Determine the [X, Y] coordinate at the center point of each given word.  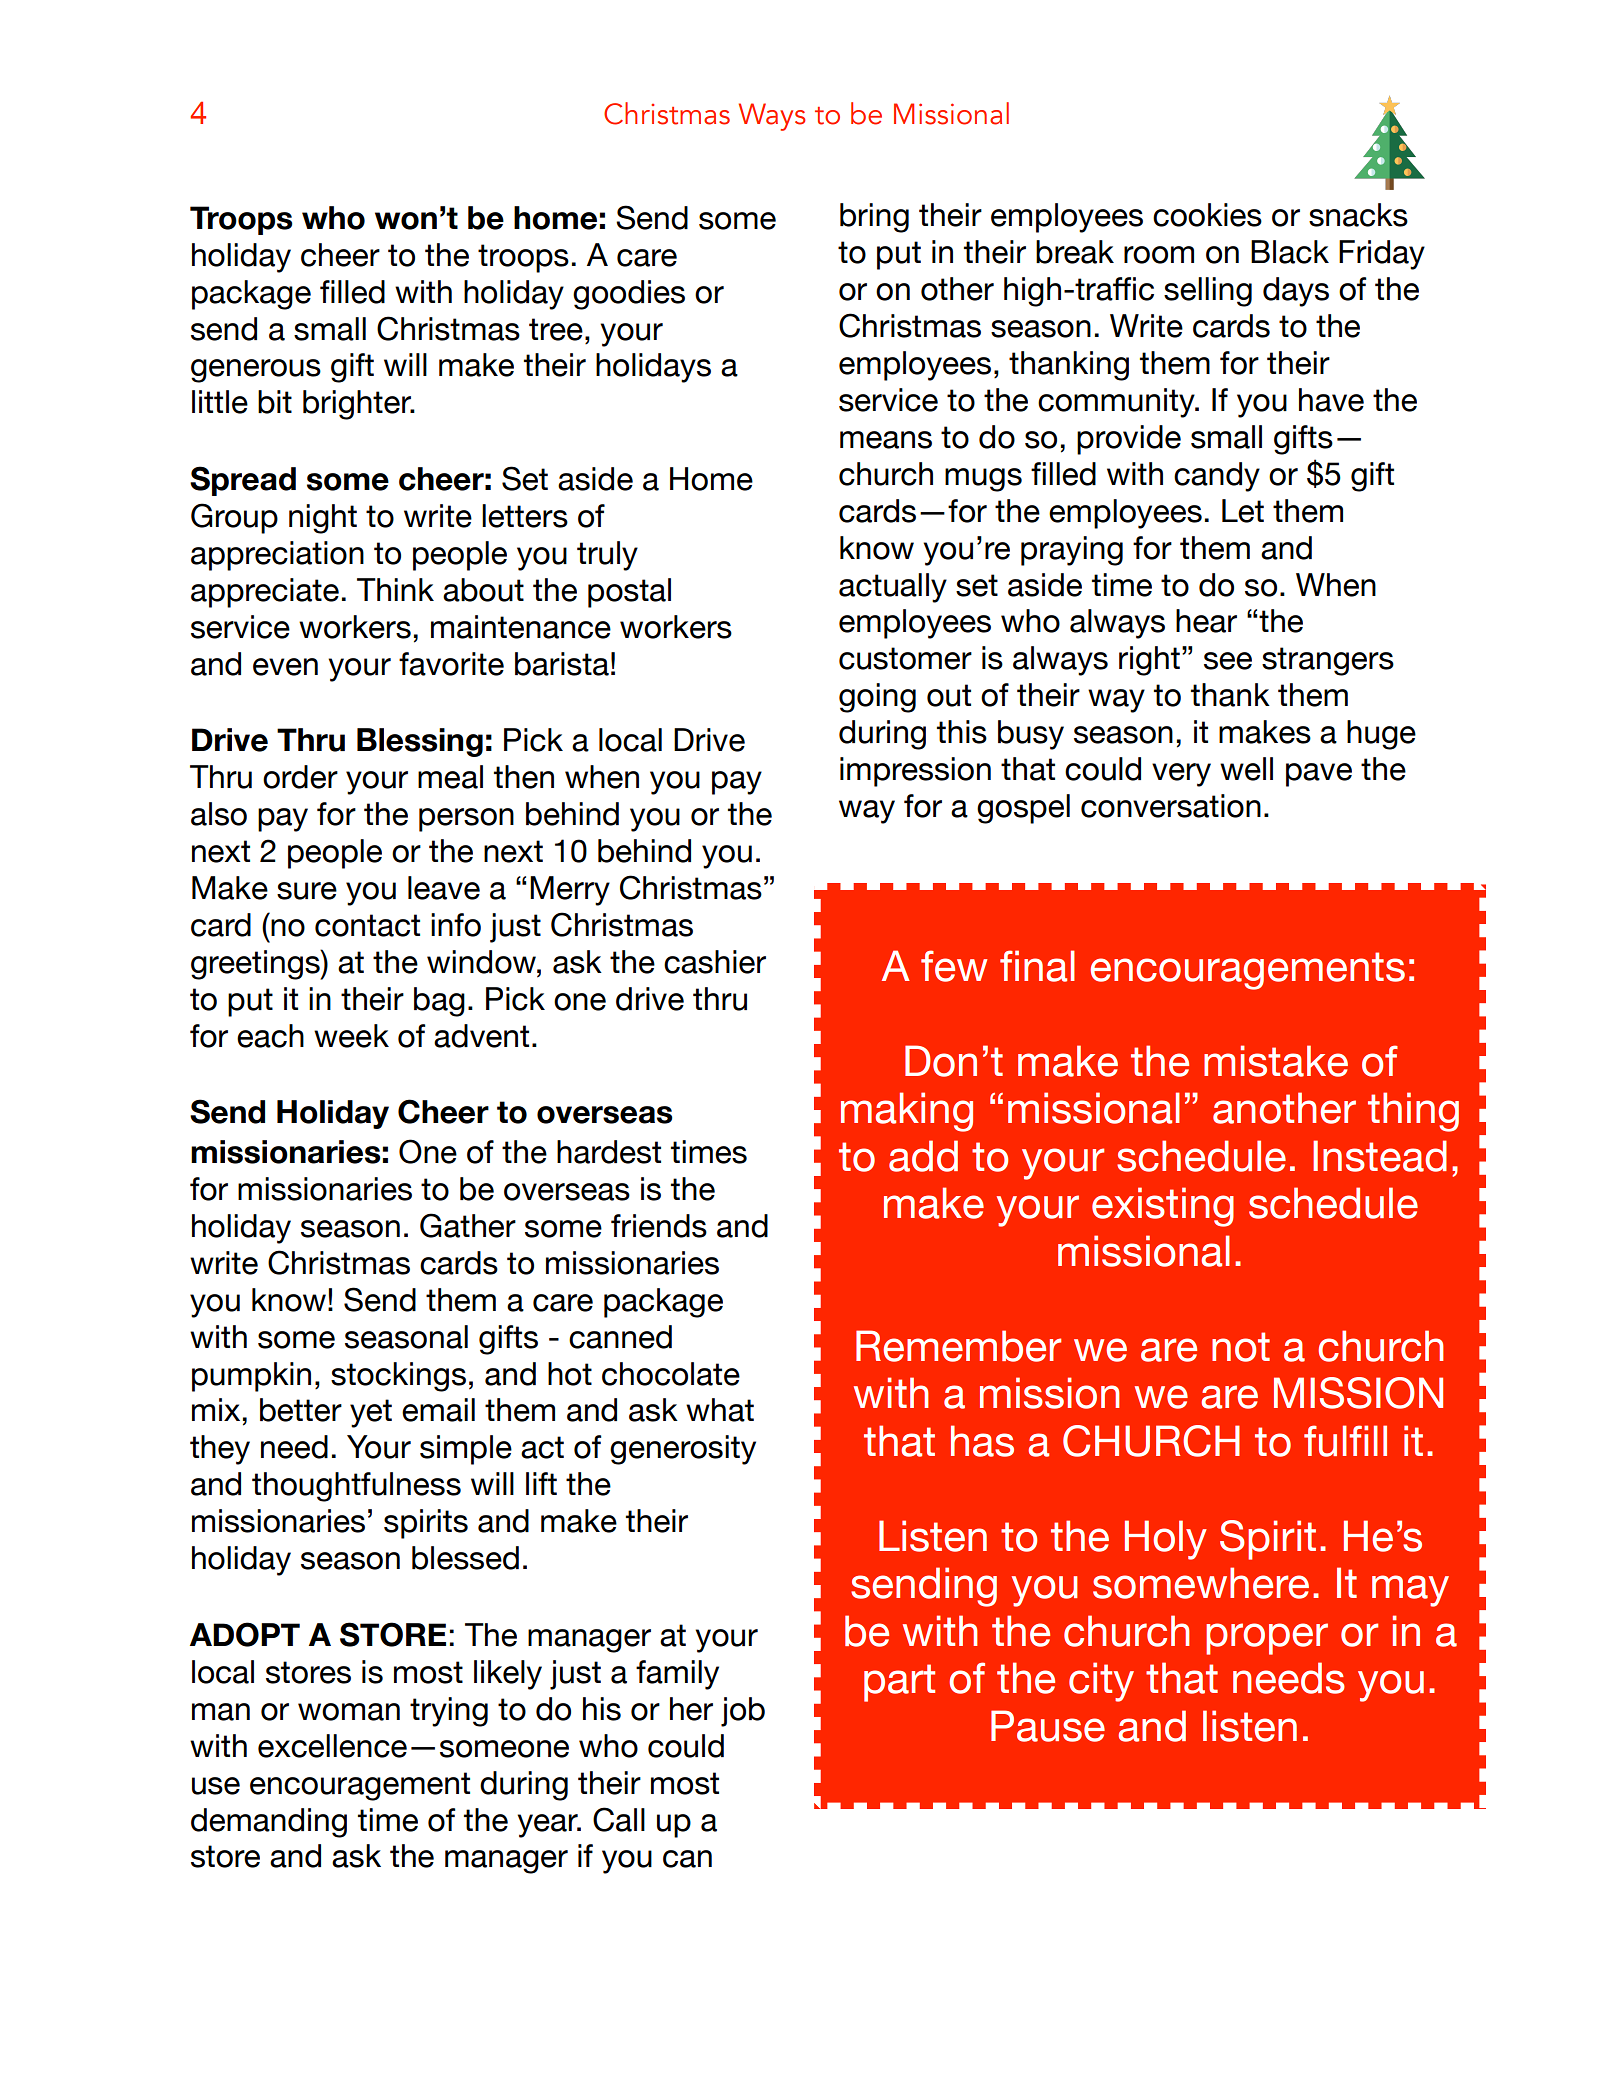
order [300, 777]
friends [659, 1226]
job [743, 1712]
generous [256, 371]
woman [349, 1712]
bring [874, 218]
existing [1163, 1207]
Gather [468, 1225]
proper [1267, 1639]
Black [1290, 252]
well [1246, 769]
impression [915, 772]
